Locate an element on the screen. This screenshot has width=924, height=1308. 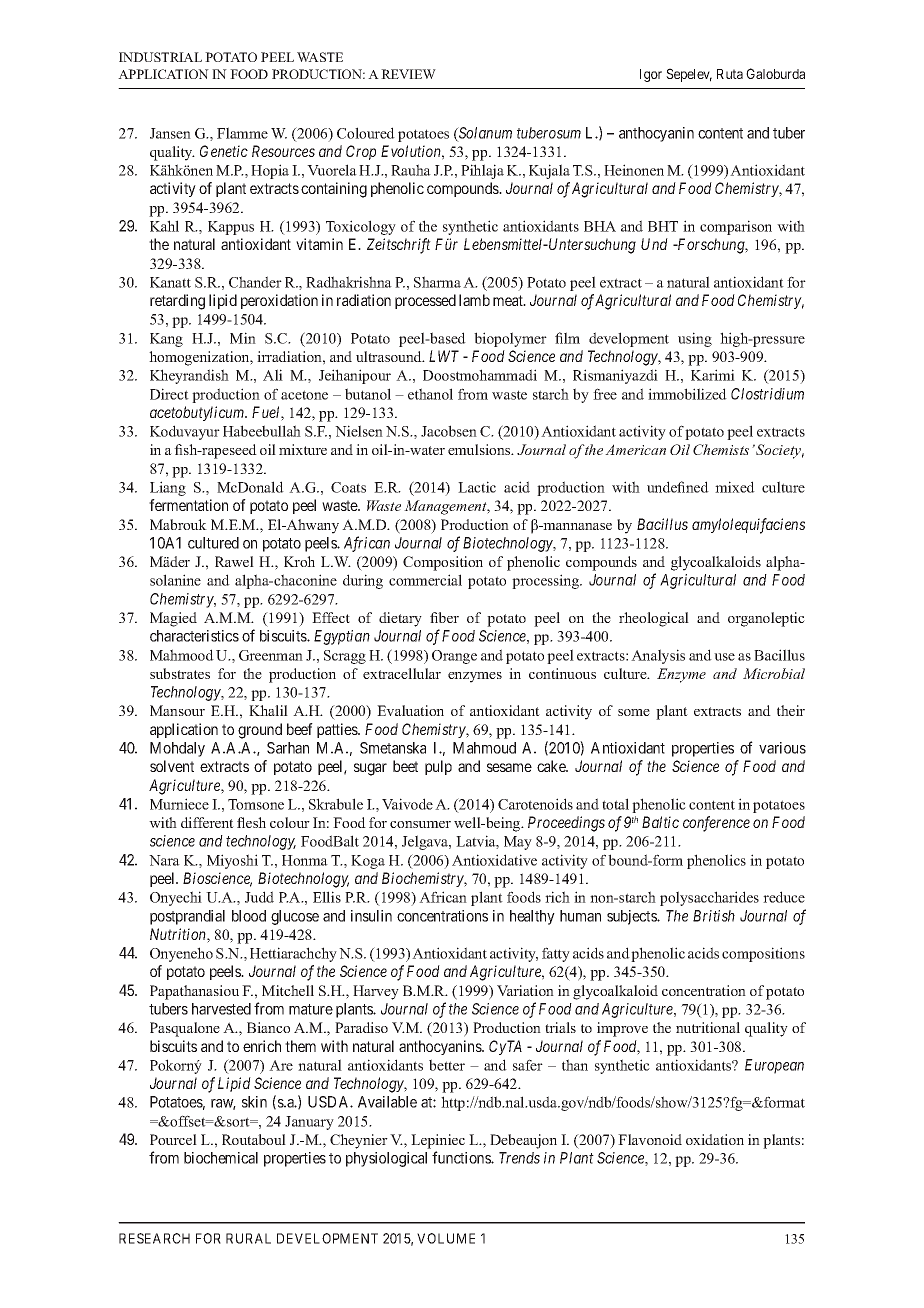
characteristics is located at coordinates (194, 636).
